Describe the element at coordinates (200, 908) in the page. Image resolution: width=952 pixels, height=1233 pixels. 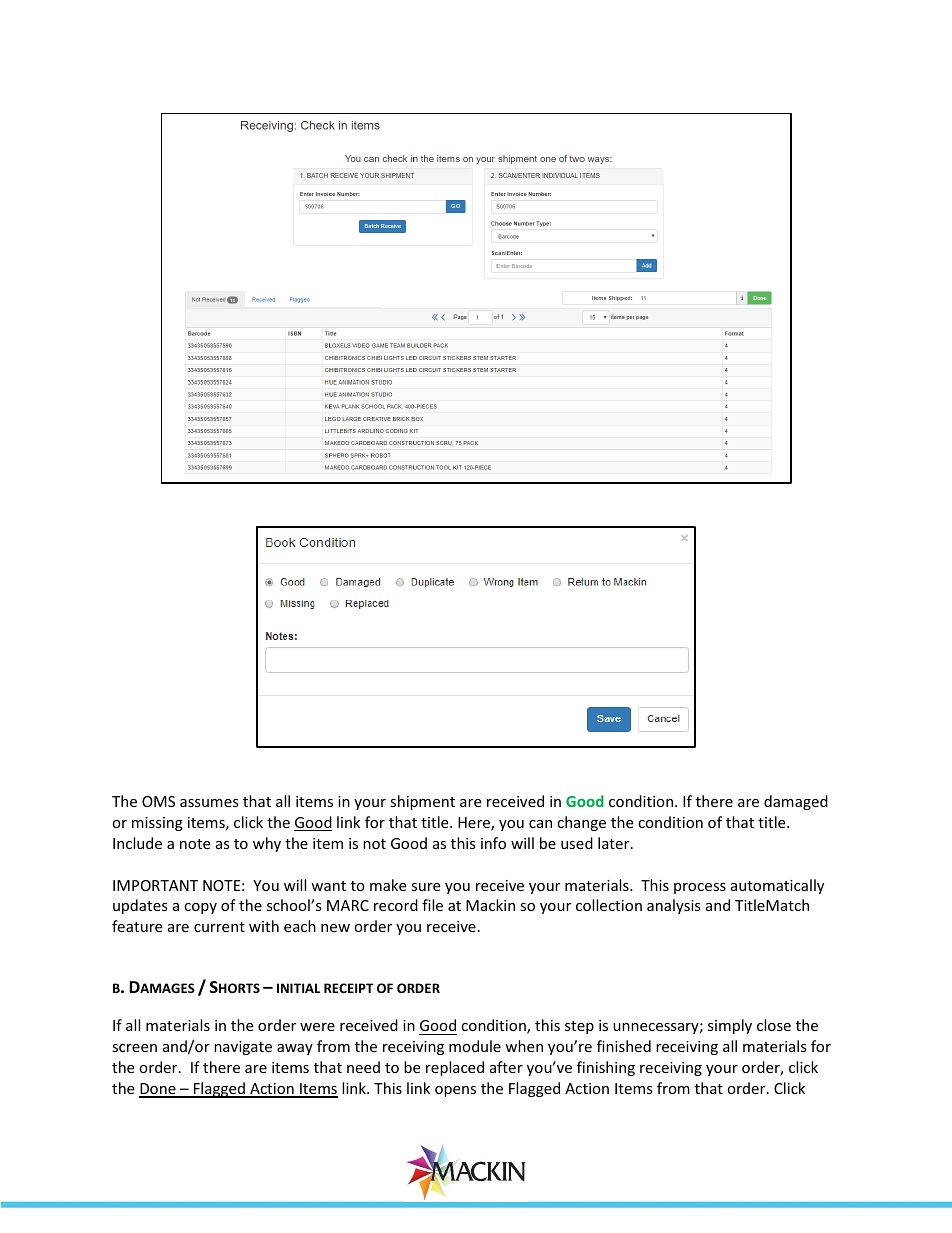
I see `copy` at that location.
